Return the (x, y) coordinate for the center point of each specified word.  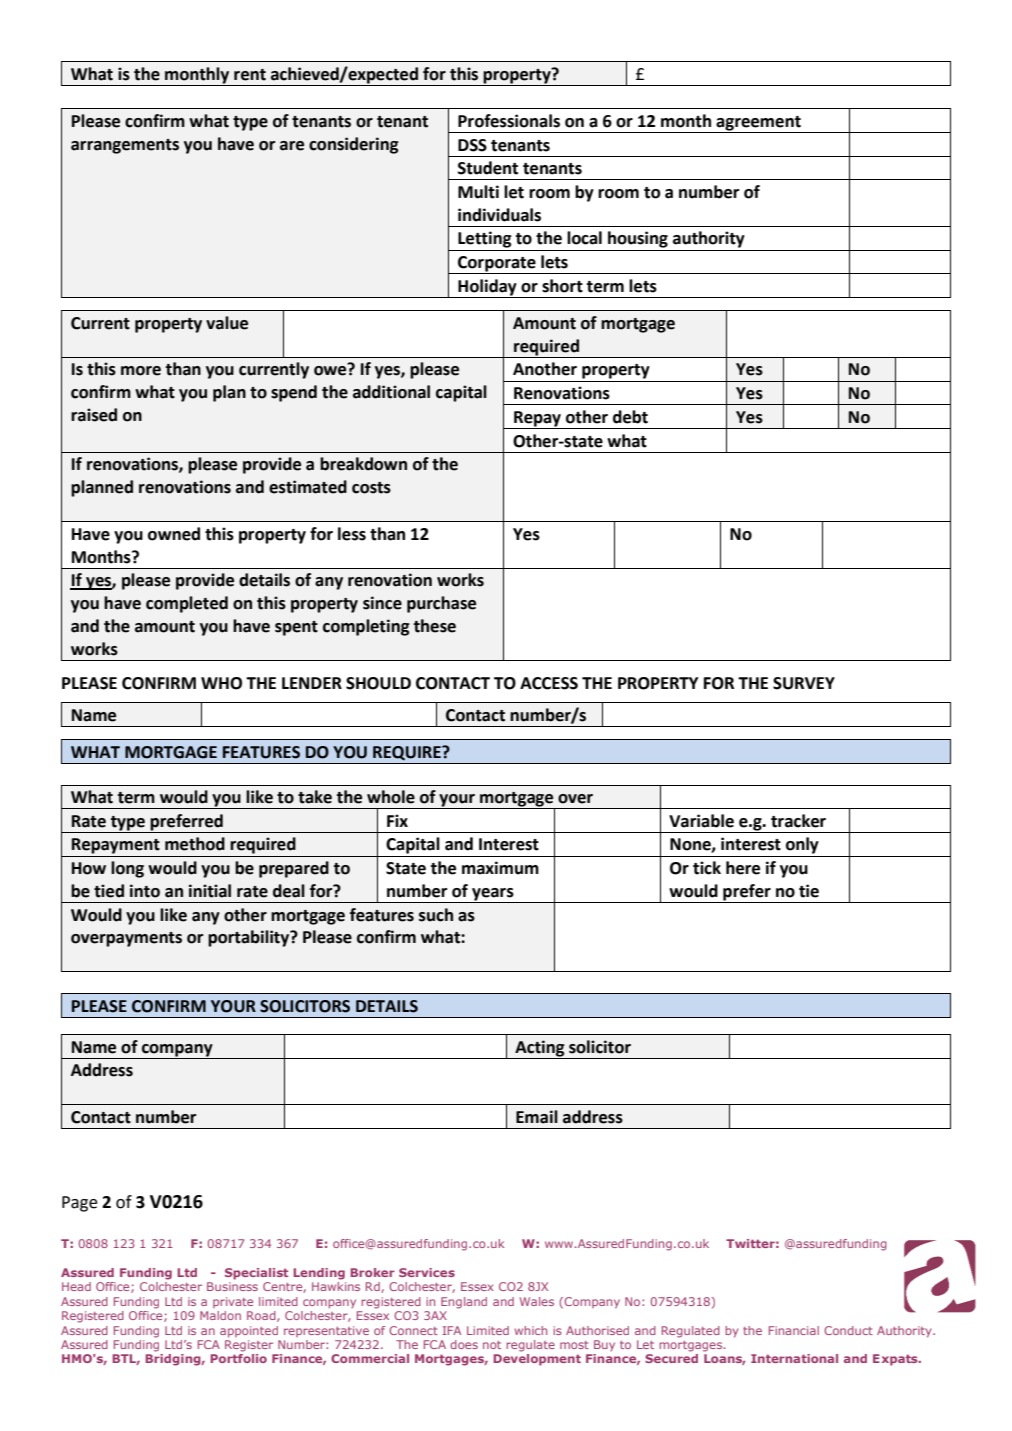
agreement (759, 124)
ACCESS (549, 683)
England (464, 1303)
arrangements (125, 146)
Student (488, 168)
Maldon (220, 1315)
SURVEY (804, 683)
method (195, 844)
